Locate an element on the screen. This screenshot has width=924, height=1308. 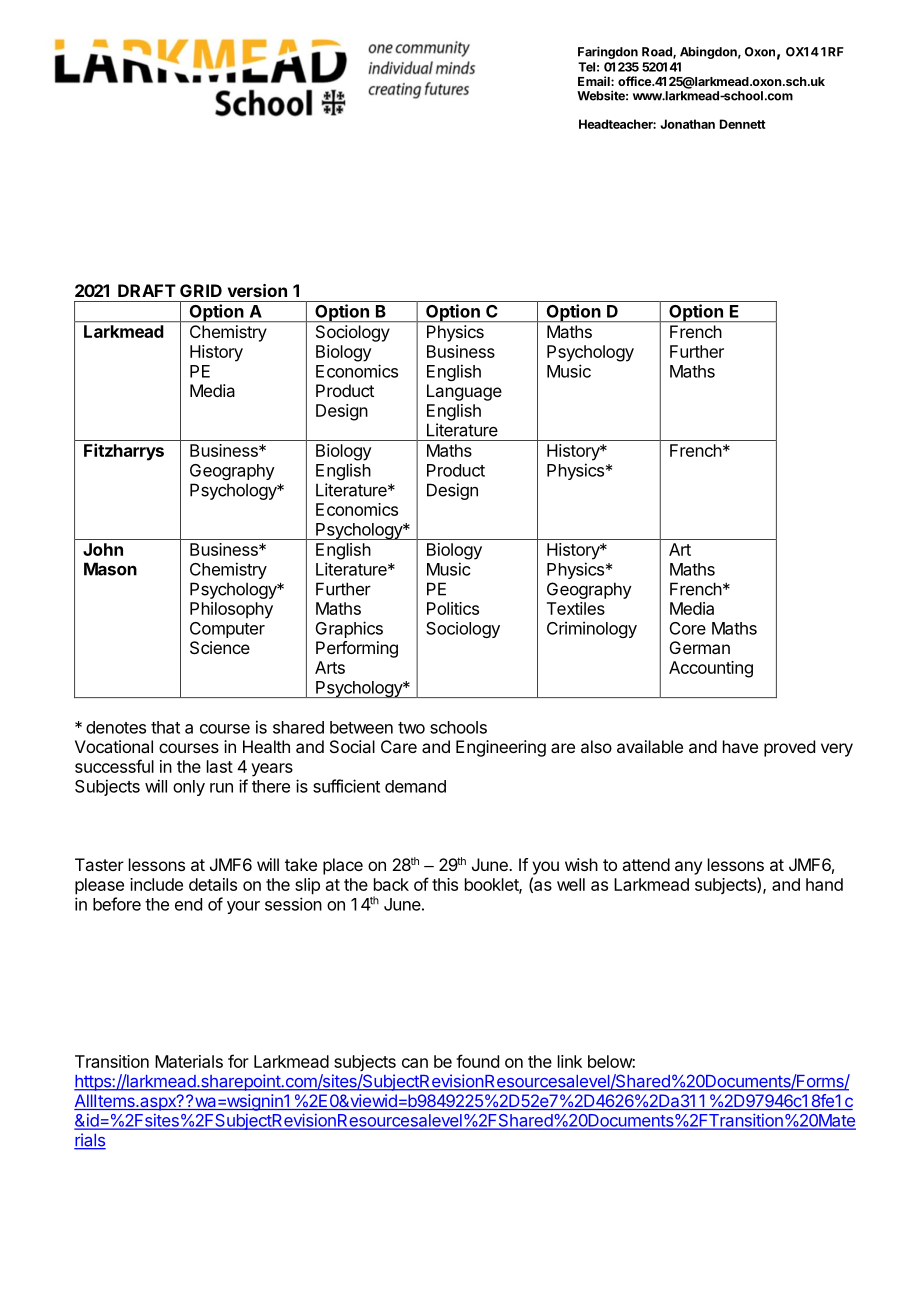
your is located at coordinates (243, 907).
